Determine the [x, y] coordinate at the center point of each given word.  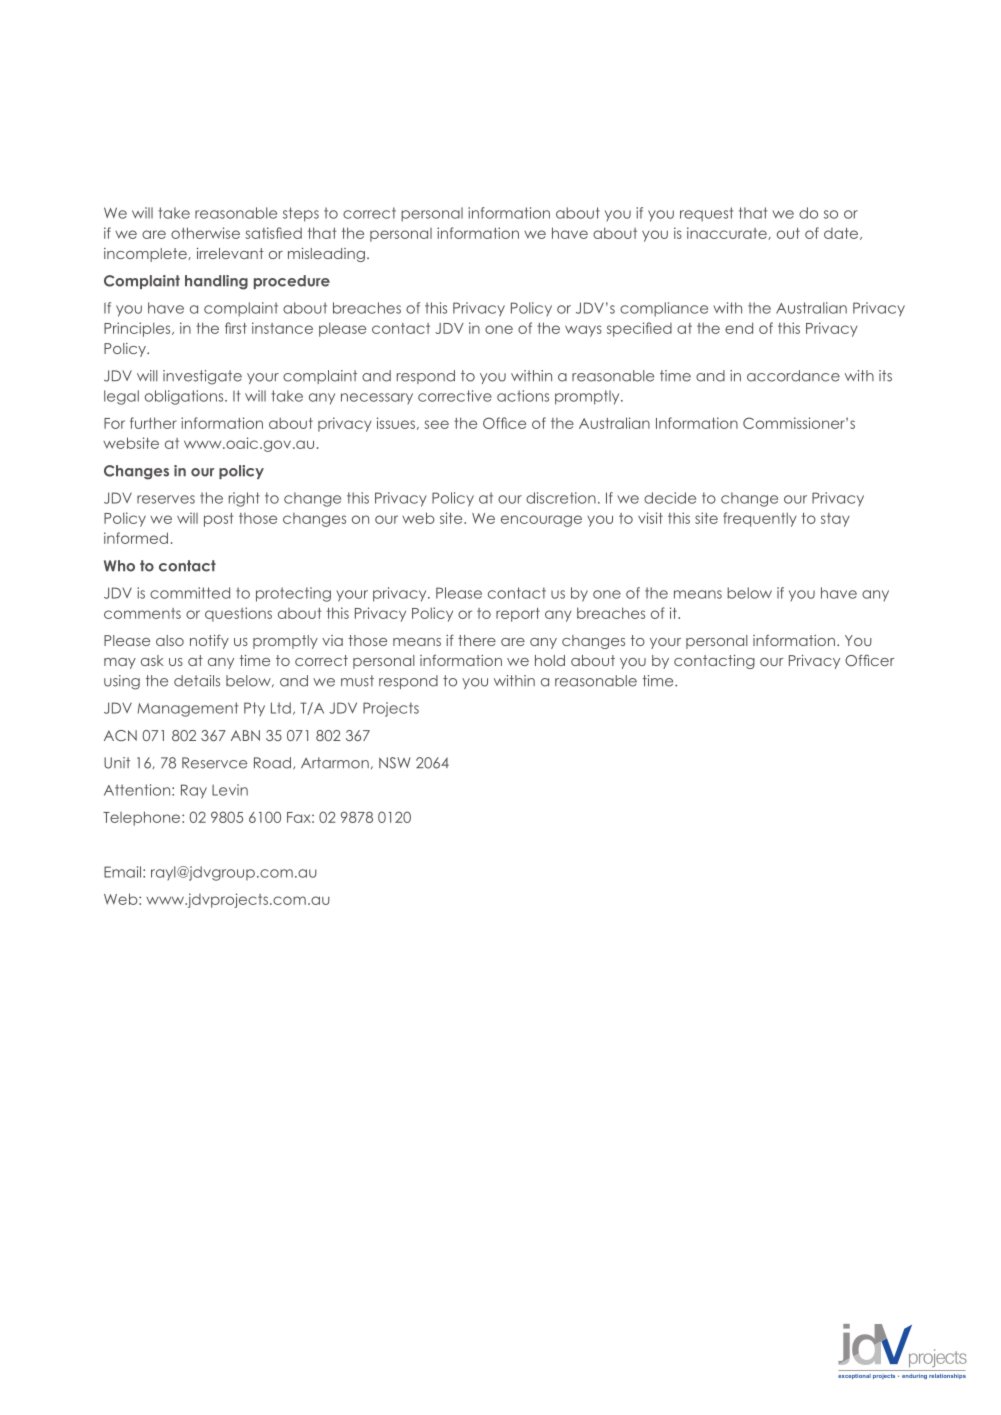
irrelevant [230, 253]
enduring [914, 1376]
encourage [541, 521]
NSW [395, 763]
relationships [947, 1376]
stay [835, 520]
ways [583, 331]
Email [122, 872]
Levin [230, 790]
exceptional [854, 1376]
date [842, 234]
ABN [245, 735]
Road [272, 763]
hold [550, 660]
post [219, 520]
